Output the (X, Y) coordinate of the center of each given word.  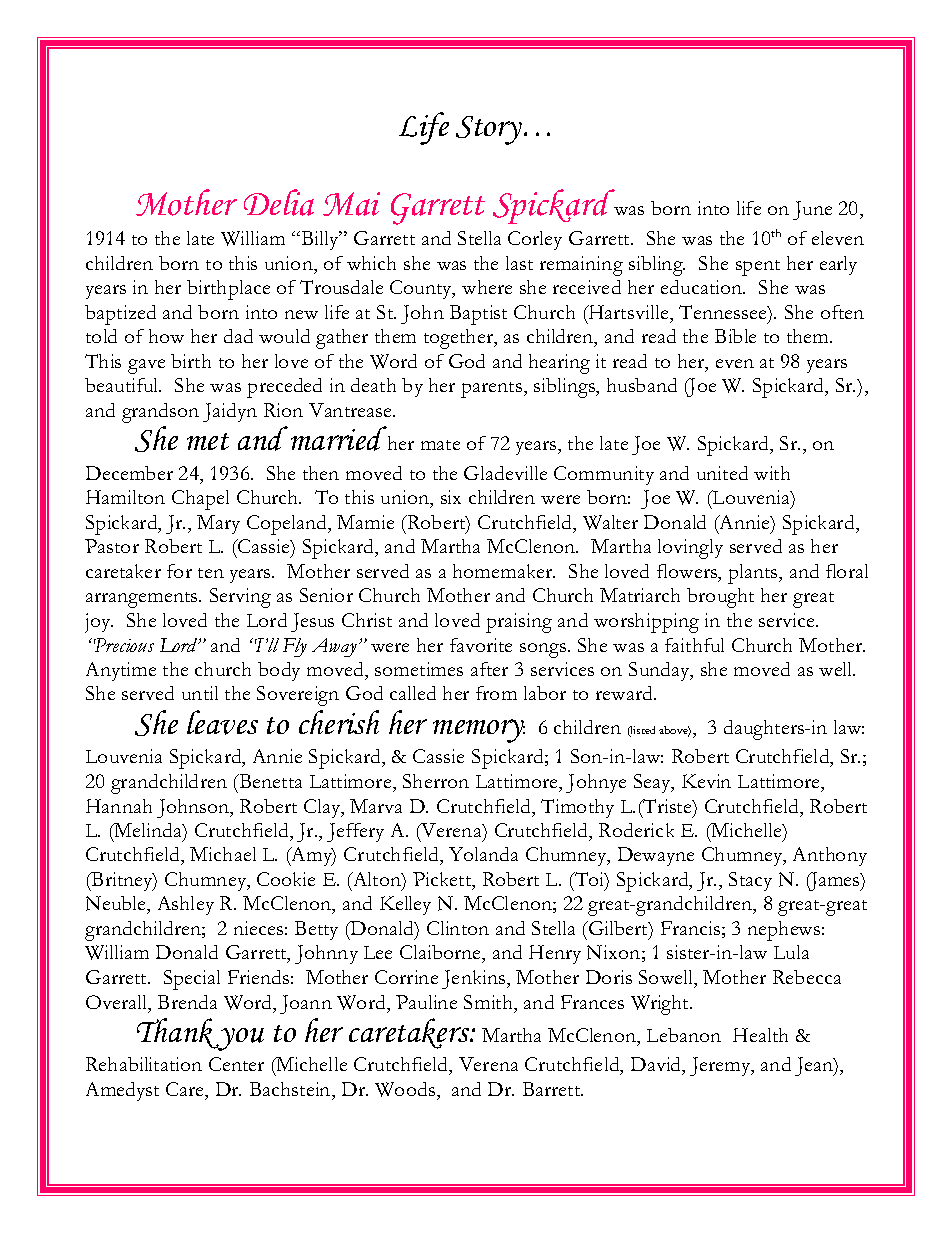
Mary (218, 524)
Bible (735, 336)
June (812, 210)
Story (489, 130)
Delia (279, 202)
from (496, 693)
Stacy (750, 881)
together (460, 339)
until (200, 693)
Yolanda (483, 854)
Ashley (186, 905)
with (772, 473)
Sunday (660, 671)
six (451, 497)
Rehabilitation (144, 1064)
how (166, 336)
